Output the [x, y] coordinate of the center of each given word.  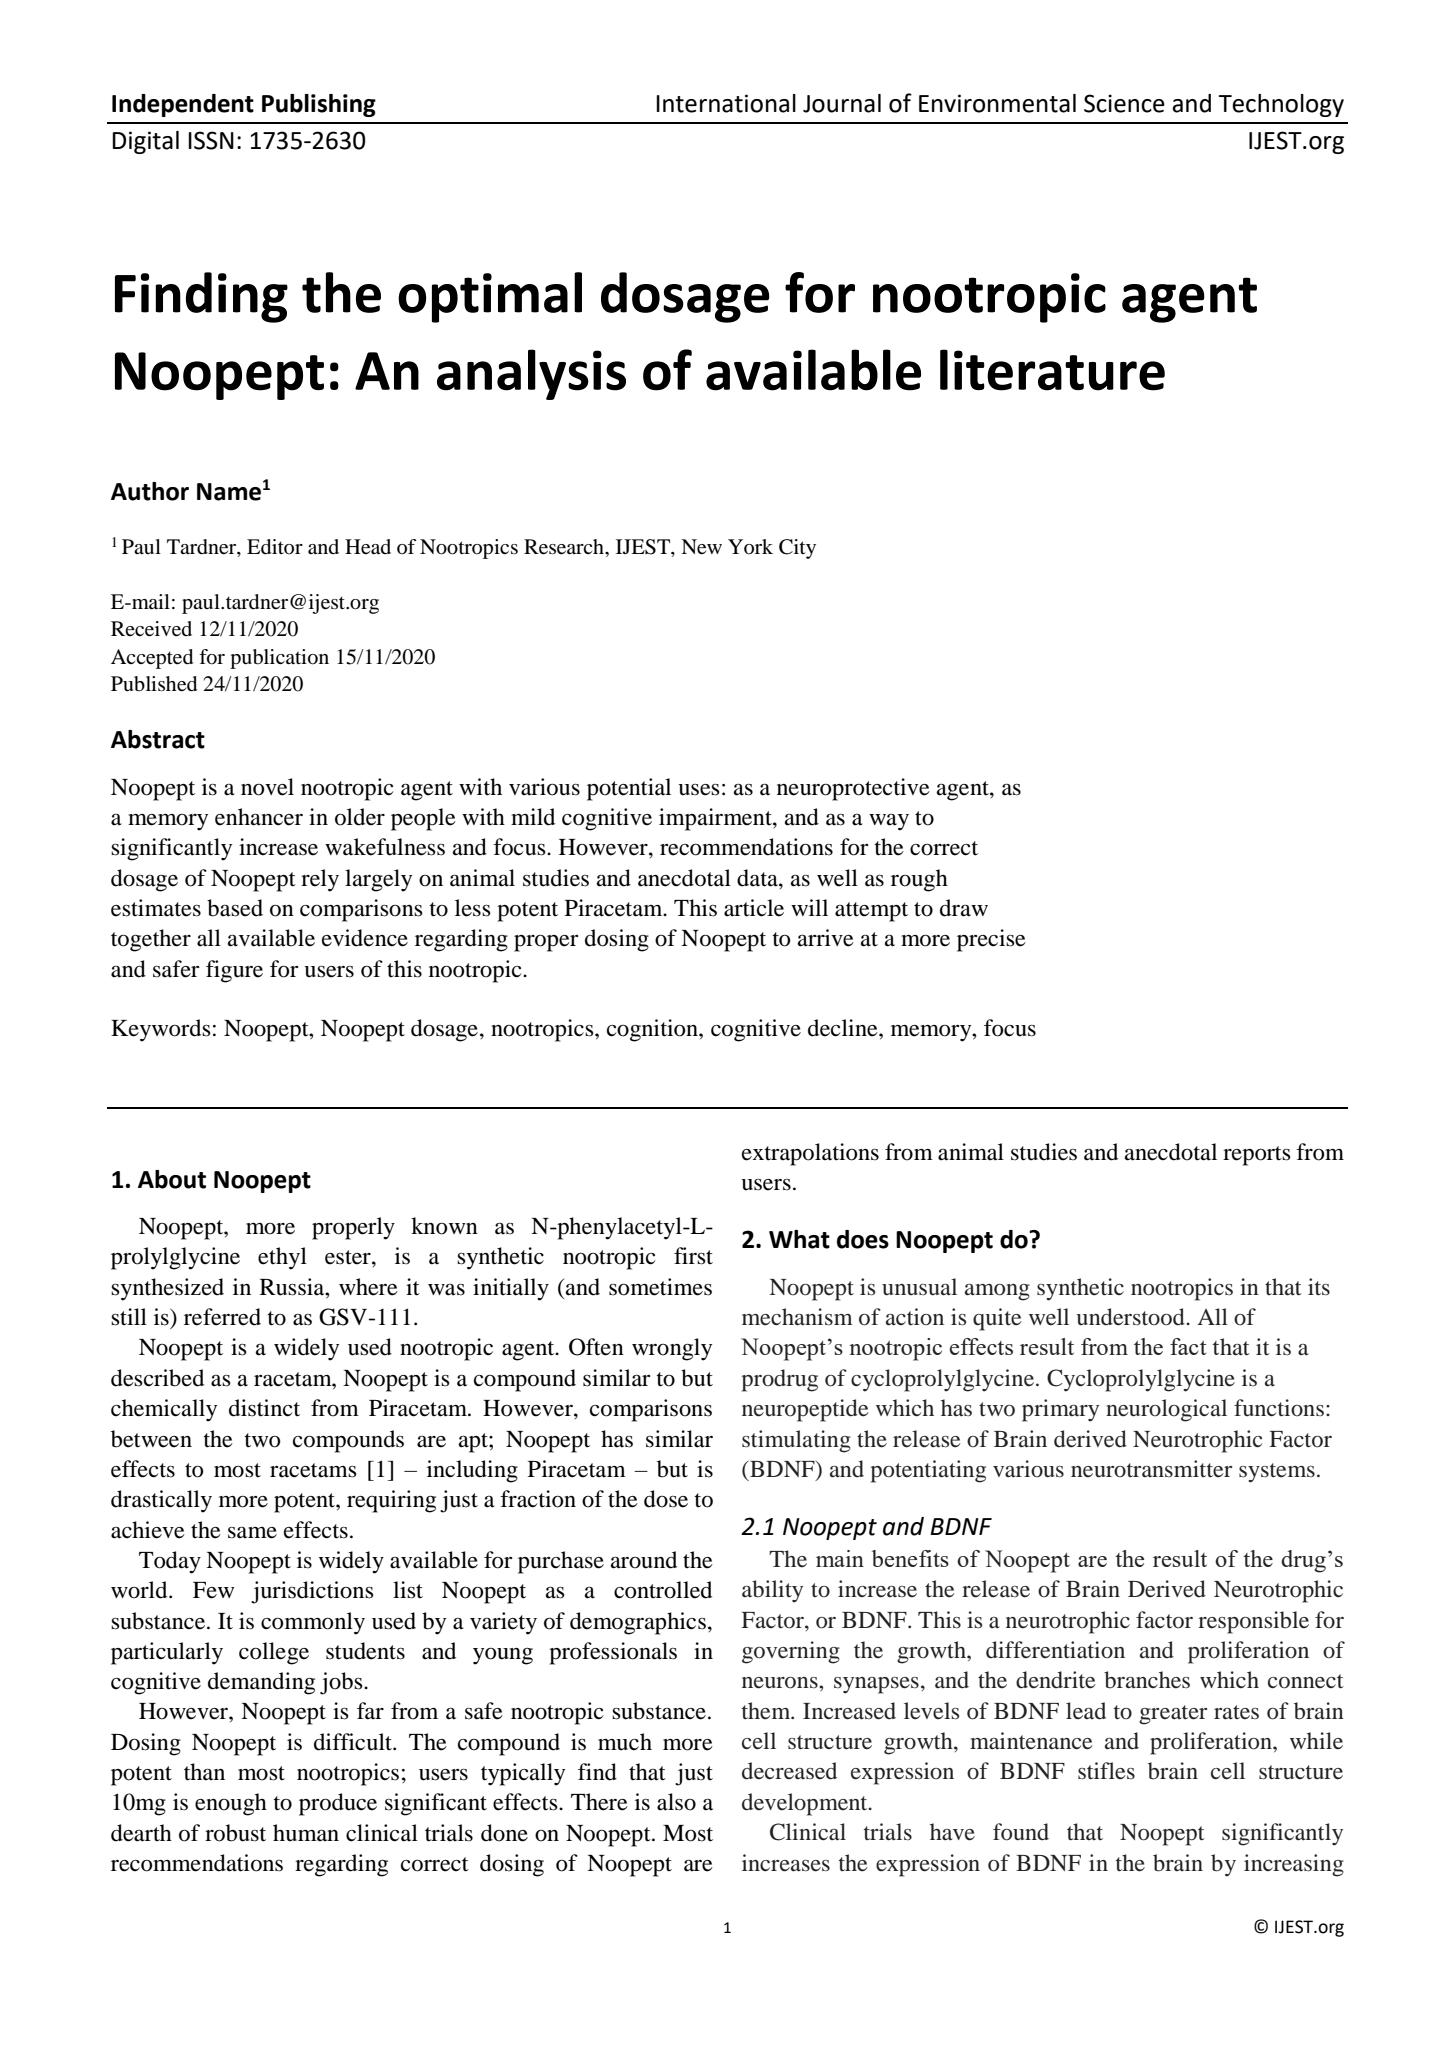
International [726, 103]
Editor [275, 547]
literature [1052, 370]
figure [234, 971]
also [676, 1802]
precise [991, 940]
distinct [264, 1408]
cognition [653, 1030]
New [701, 547]
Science [1124, 103]
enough [231, 1804]
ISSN [211, 140]
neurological [1166, 1410]
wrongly [672, 1349]
